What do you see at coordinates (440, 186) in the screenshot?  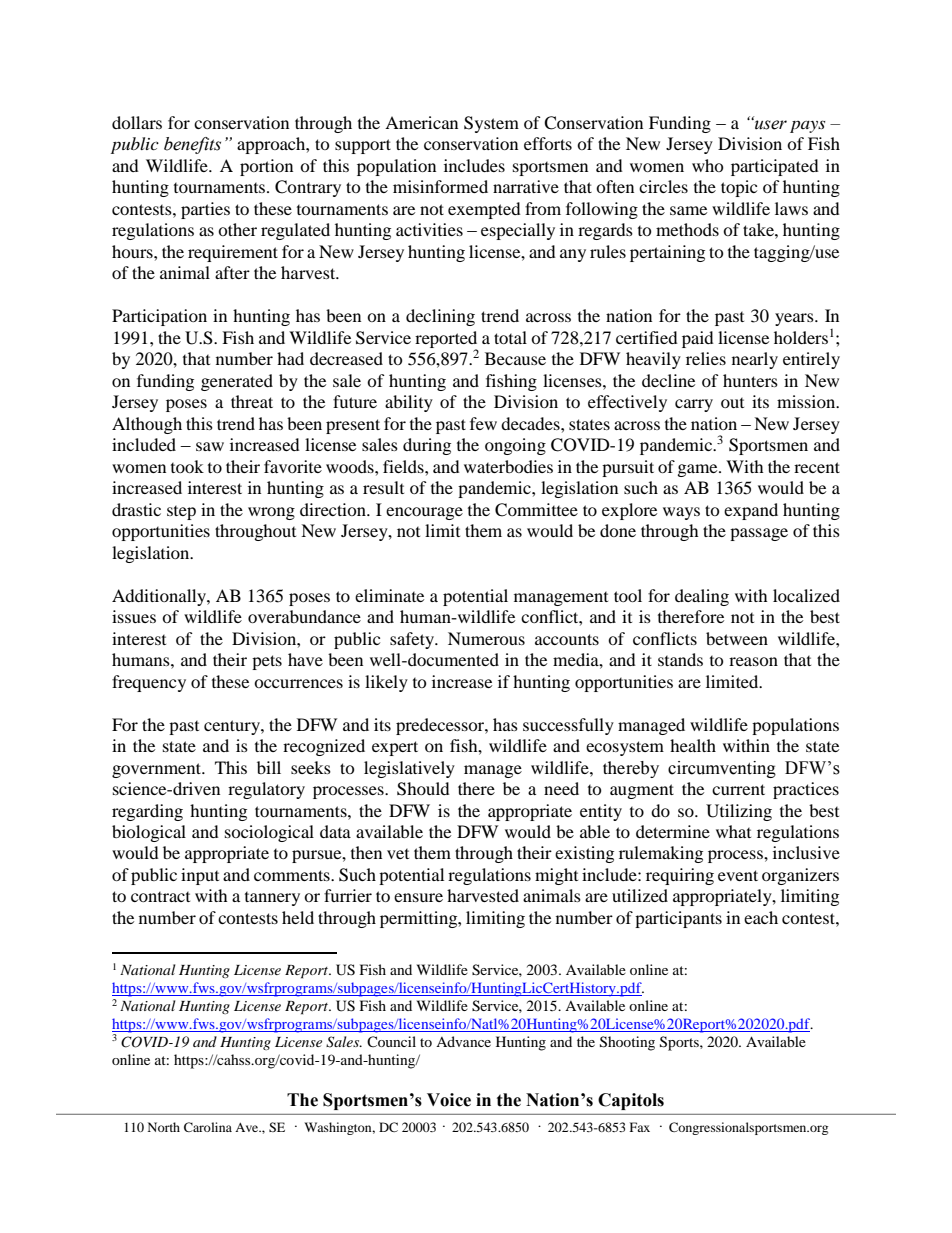 I see `misinformed` at bounding box center [440, 186].
